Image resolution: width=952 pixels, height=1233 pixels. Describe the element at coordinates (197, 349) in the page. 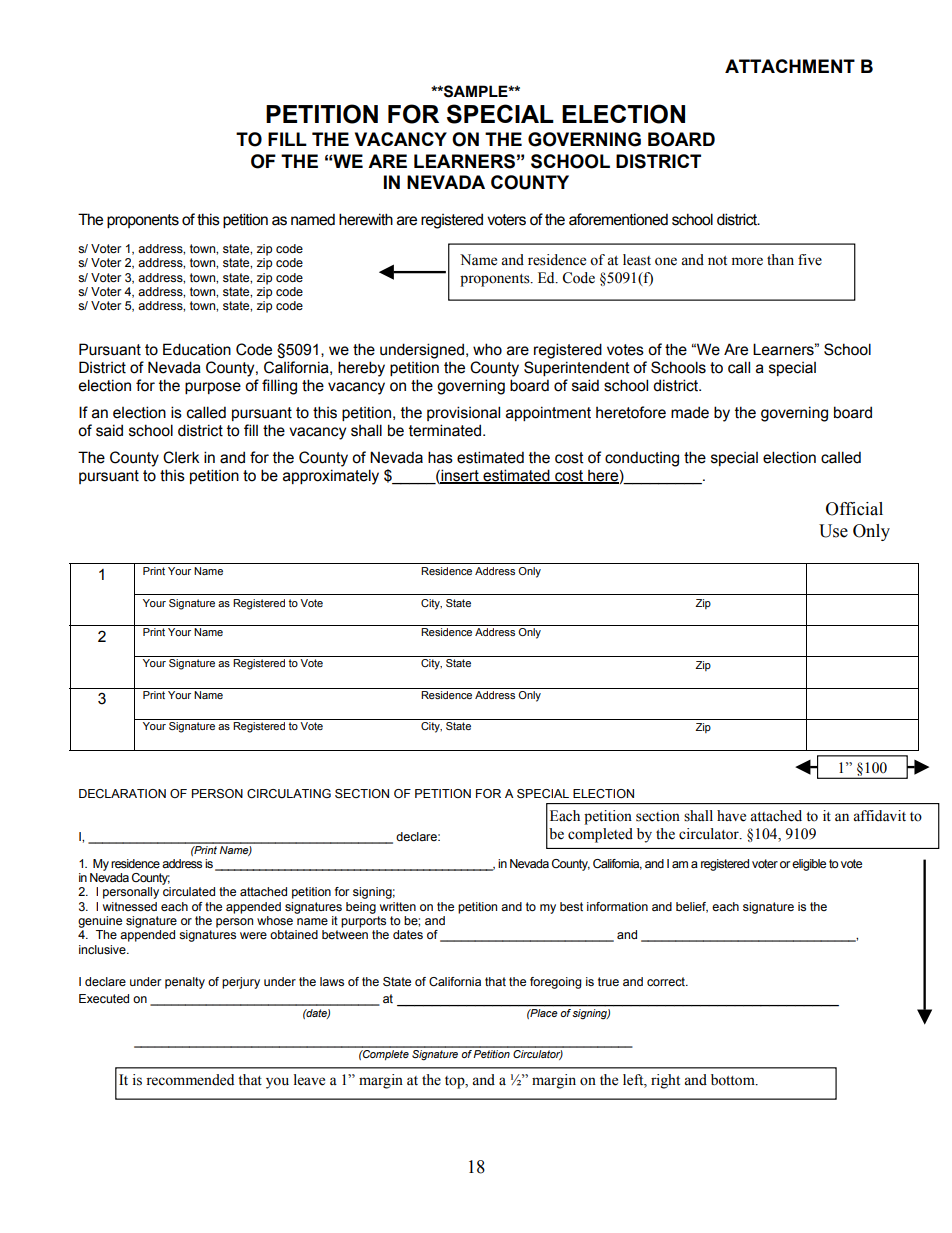

I see `Education` at that location.
